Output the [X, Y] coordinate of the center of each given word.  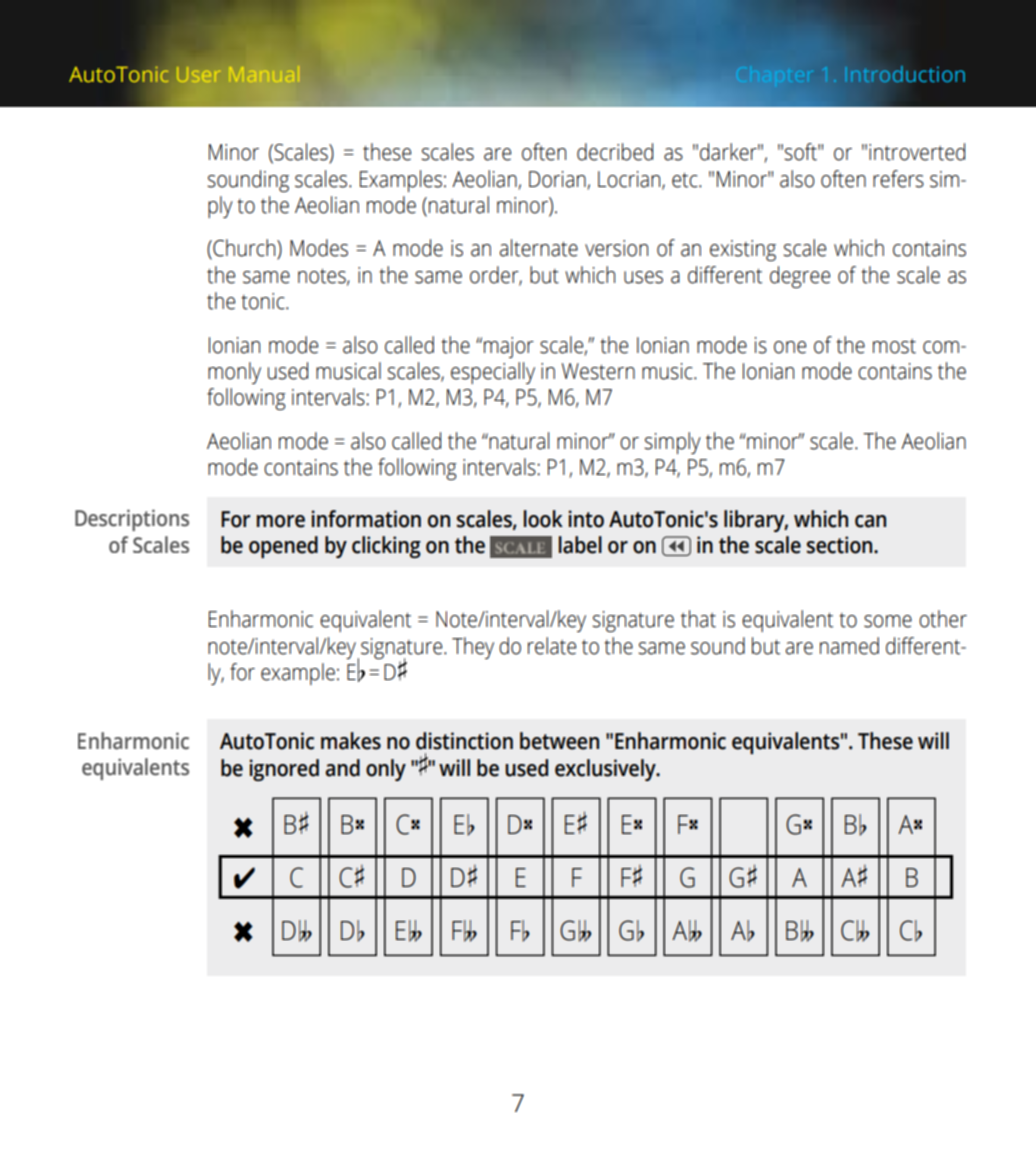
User [199, 74]
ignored [284, 770]
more [281, 521]
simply [672, 443]
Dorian [557, 179]
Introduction [905, 74]
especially [493, 373]
